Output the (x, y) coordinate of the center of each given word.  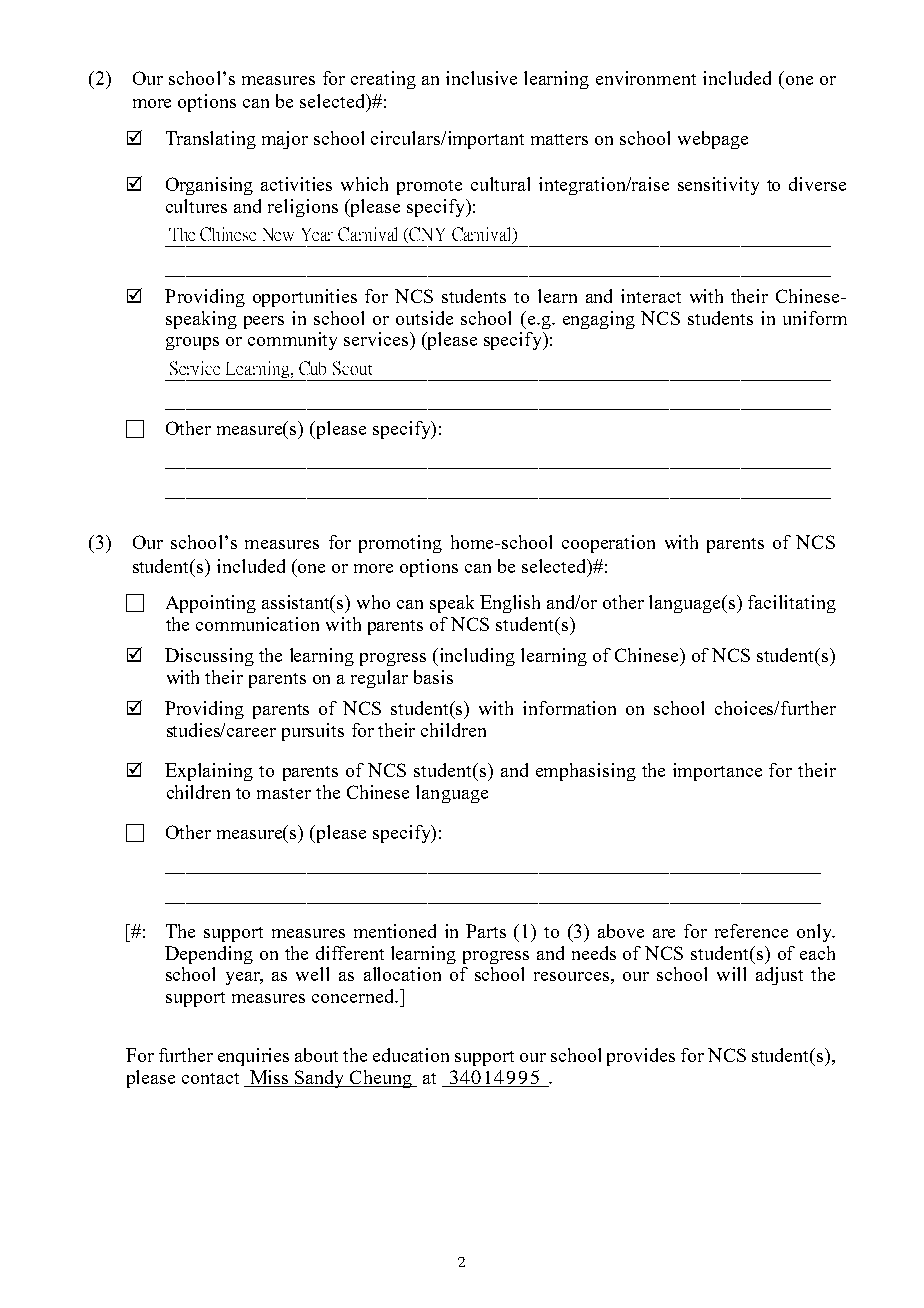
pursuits (313, 732)
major (285, 140)
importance (717, 772)
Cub (312, 368)
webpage (713, 140)
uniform (815, 318)
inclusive (481, 78)
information (569, 708)
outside (424, 318)
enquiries (253, 1057)
